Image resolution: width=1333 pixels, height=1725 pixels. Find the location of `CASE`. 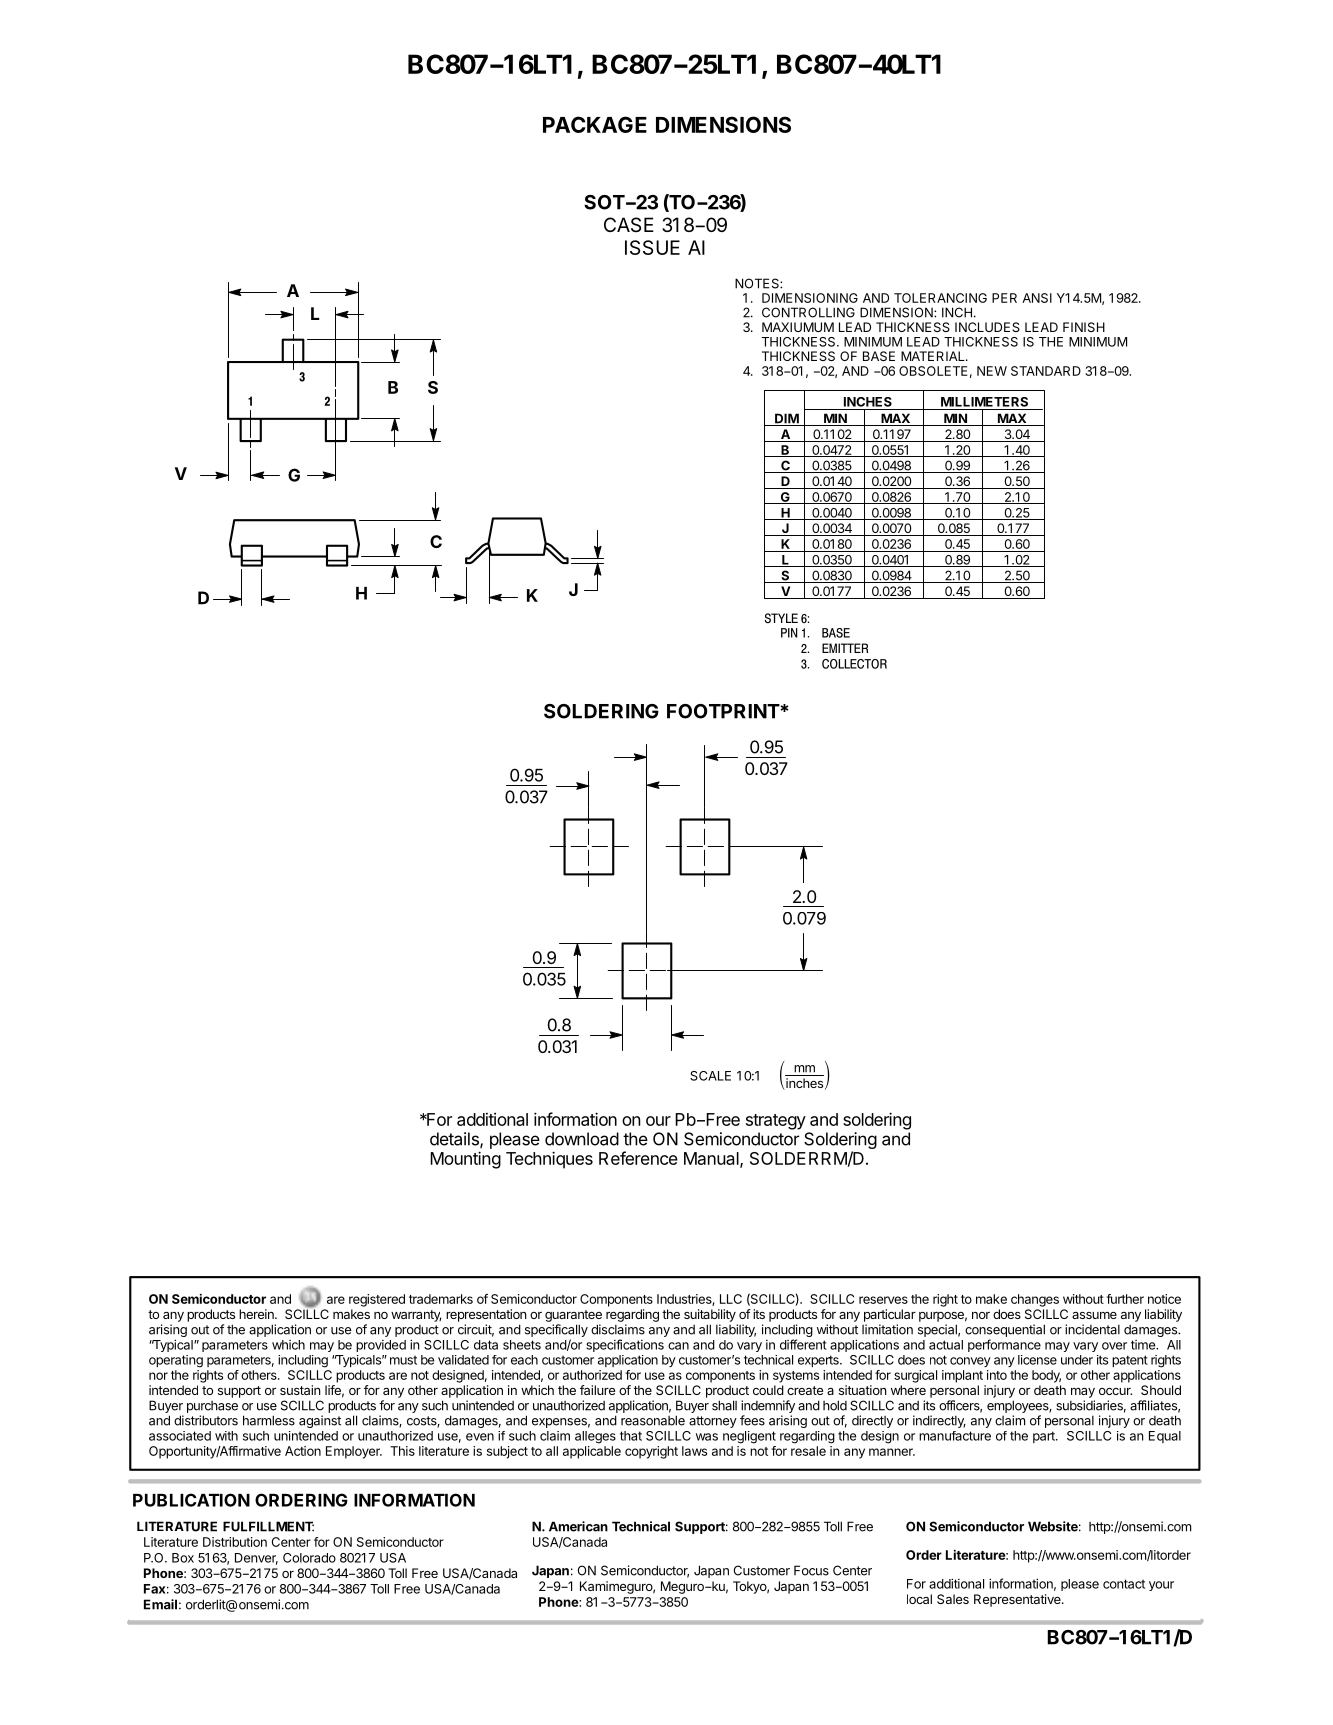

CASE is located at coordinates (629, 224).
